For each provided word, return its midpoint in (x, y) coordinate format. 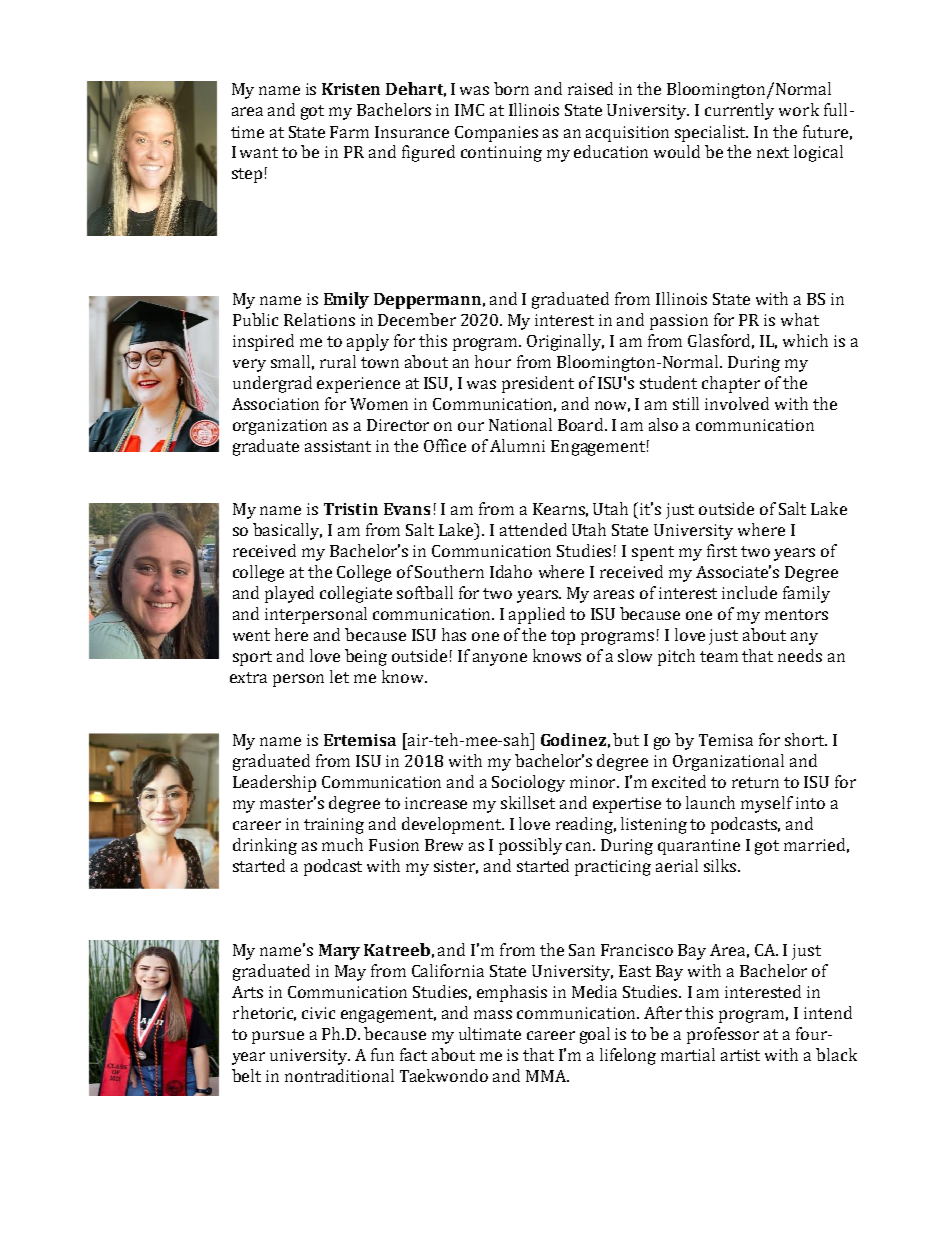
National (520, 424)
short (806, 739)
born (511, 88)
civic (318, 1013)
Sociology (528, 783)
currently (739, 111)
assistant (338, 446)
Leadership (274, 783)
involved (737, 403)
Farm (349, 132)
